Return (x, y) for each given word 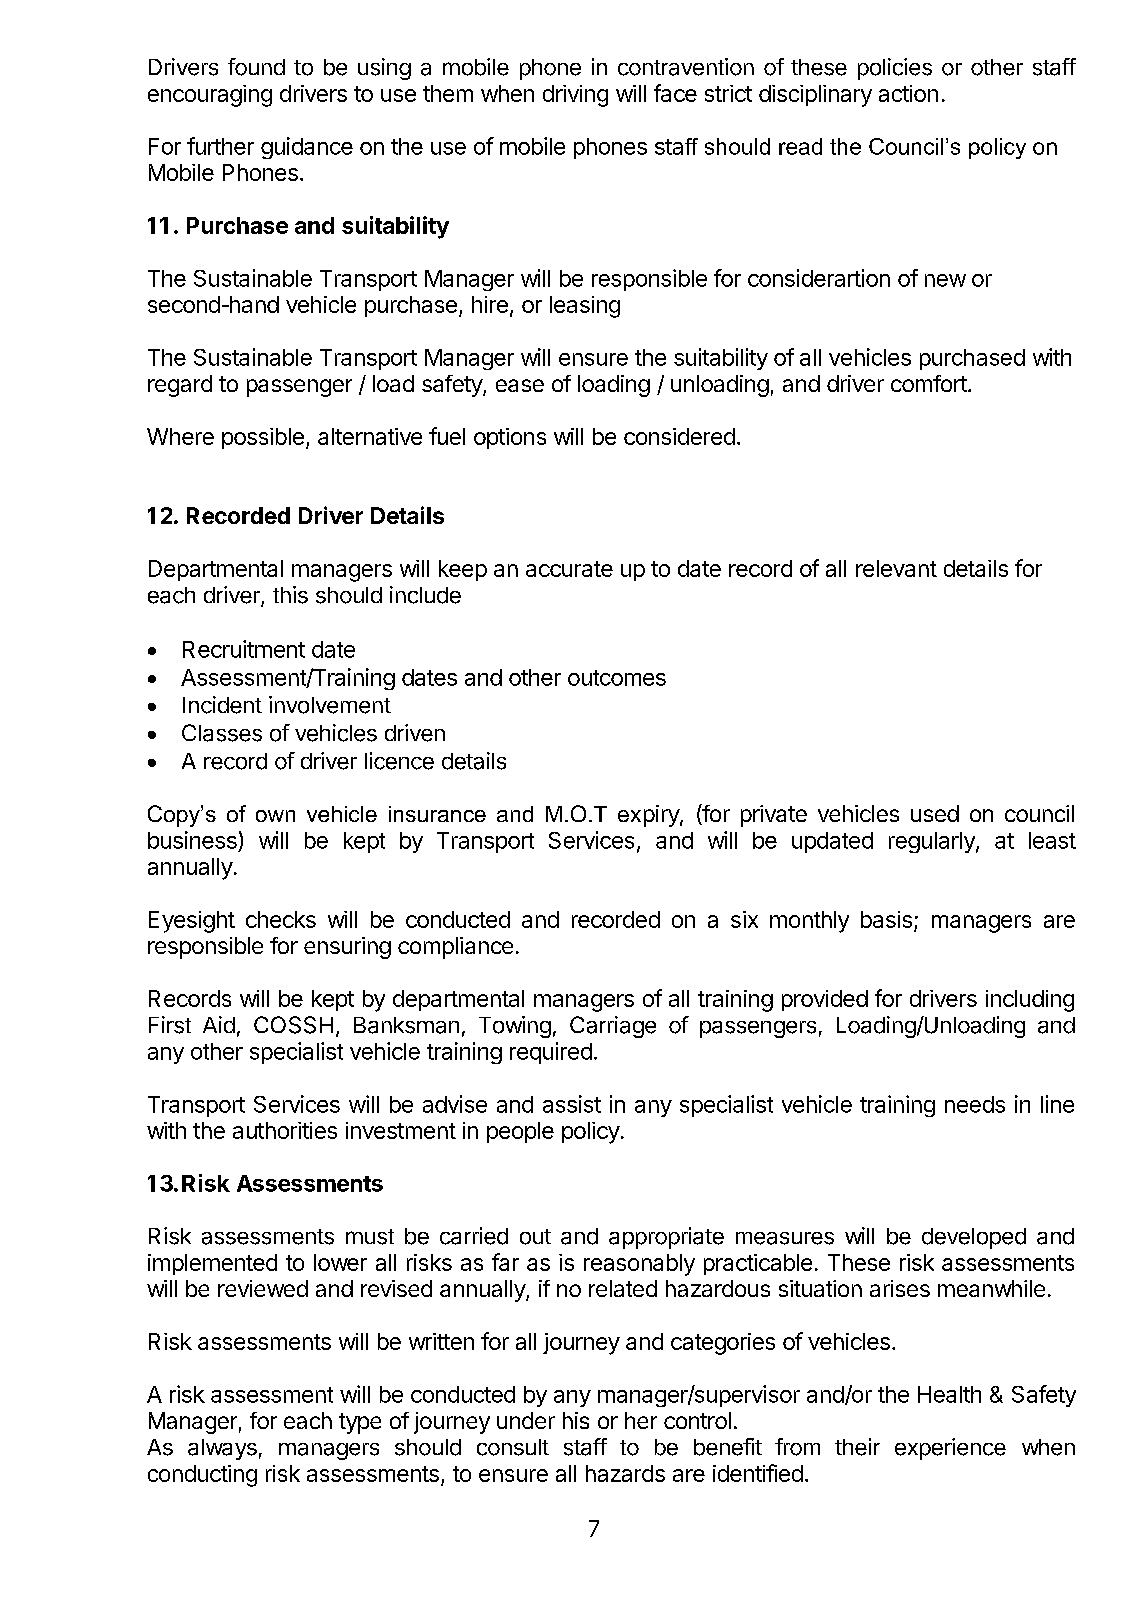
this (290, 595)
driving (575, 96)
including (1030, 1001)
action (908, 93)
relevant (896, 568)
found (256, 67)
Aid (219, 1024)
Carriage (613, 1027)
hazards (625, 1473)
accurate (569, 569)
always (222, 1449)
